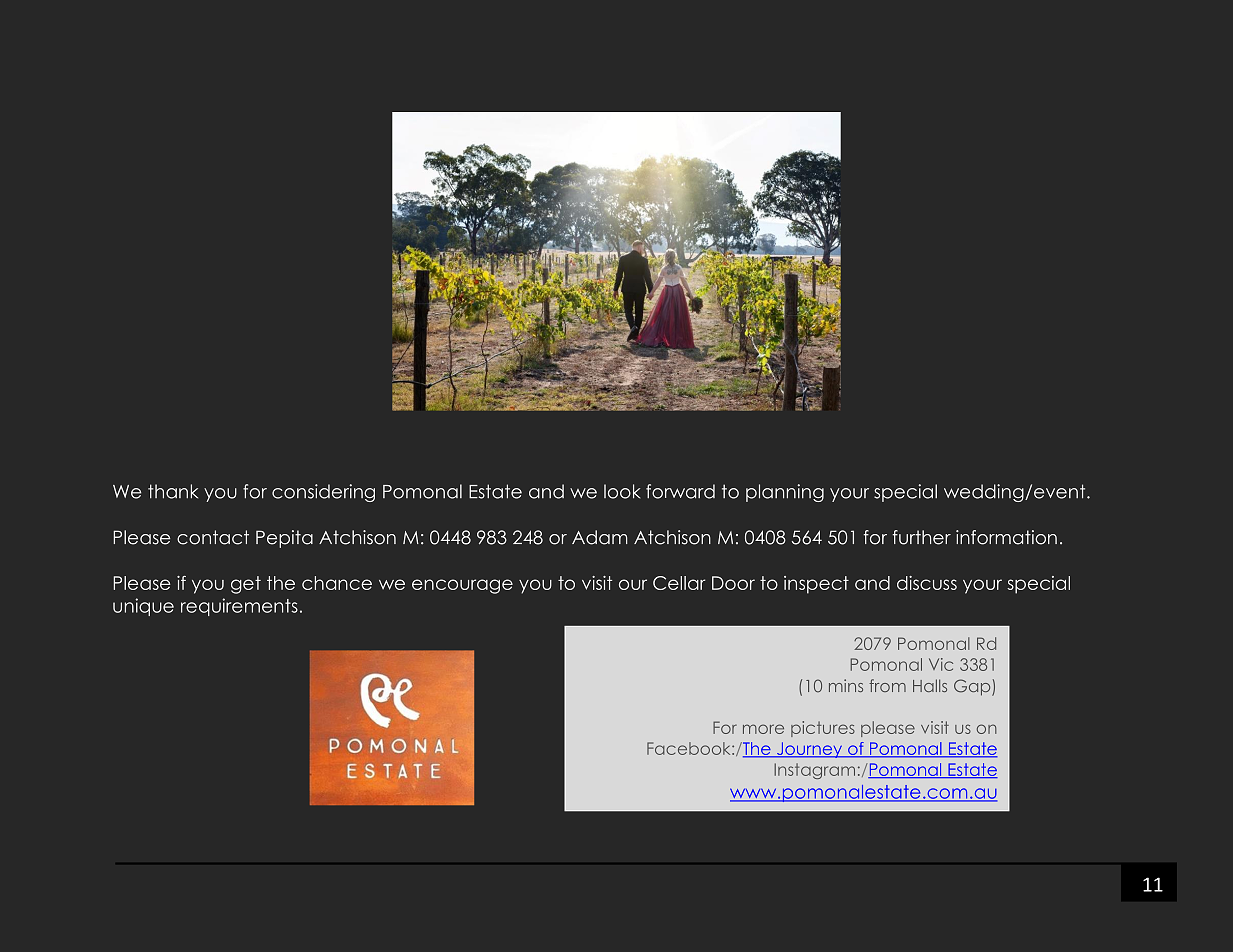 The width and height of the screenshot is (1233, 952). I want to click on requirements, so click(239, 607).
